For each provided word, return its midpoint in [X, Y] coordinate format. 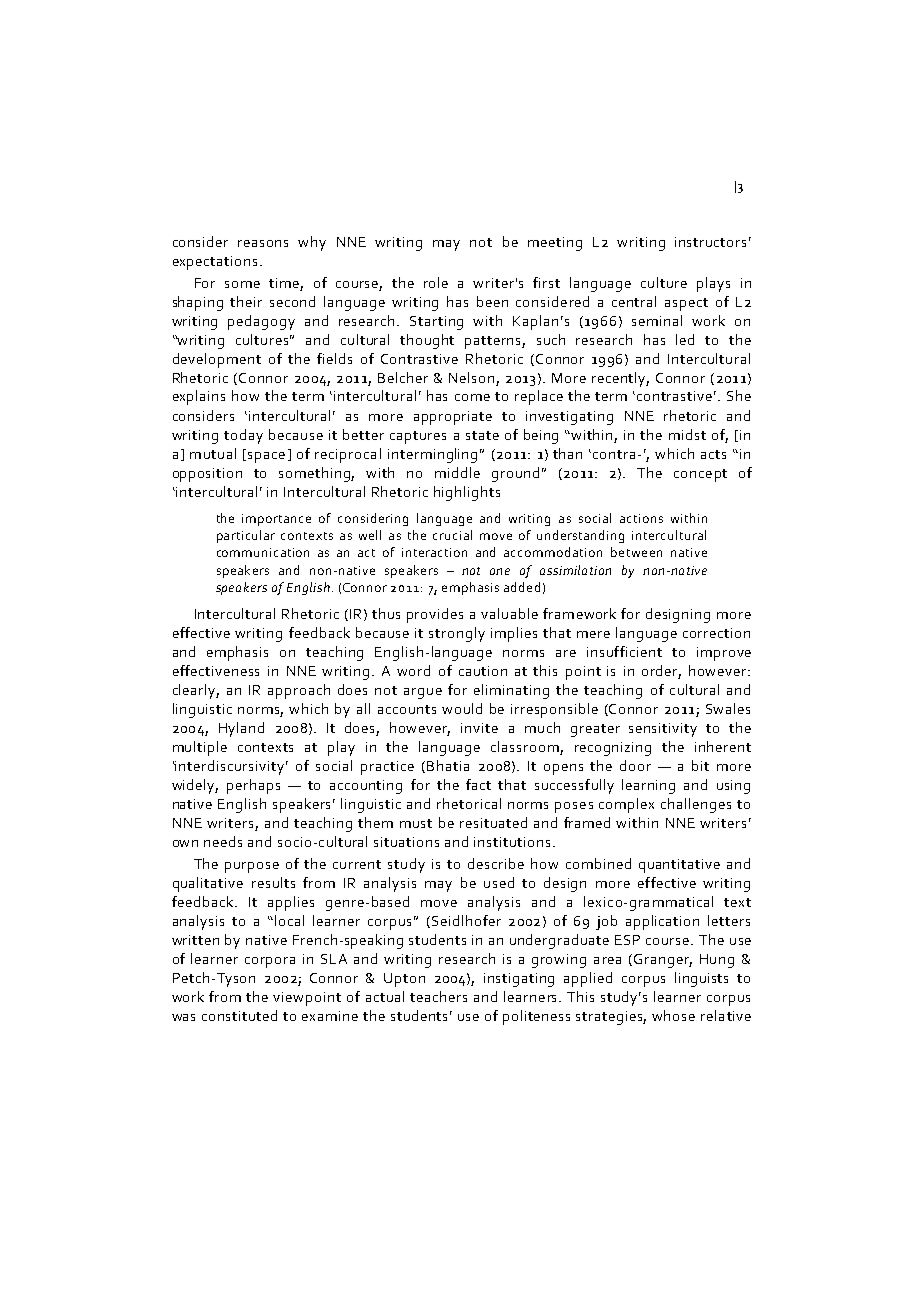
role [436, 282]
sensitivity [663, 730]
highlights [467, 493]
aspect [686, 304]
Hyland [241, 729]
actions [641, 518]
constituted [239, 1015]
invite [479, 728]
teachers [438, 996]
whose [673, 1015]
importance [276, 520]
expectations [217, 263]
